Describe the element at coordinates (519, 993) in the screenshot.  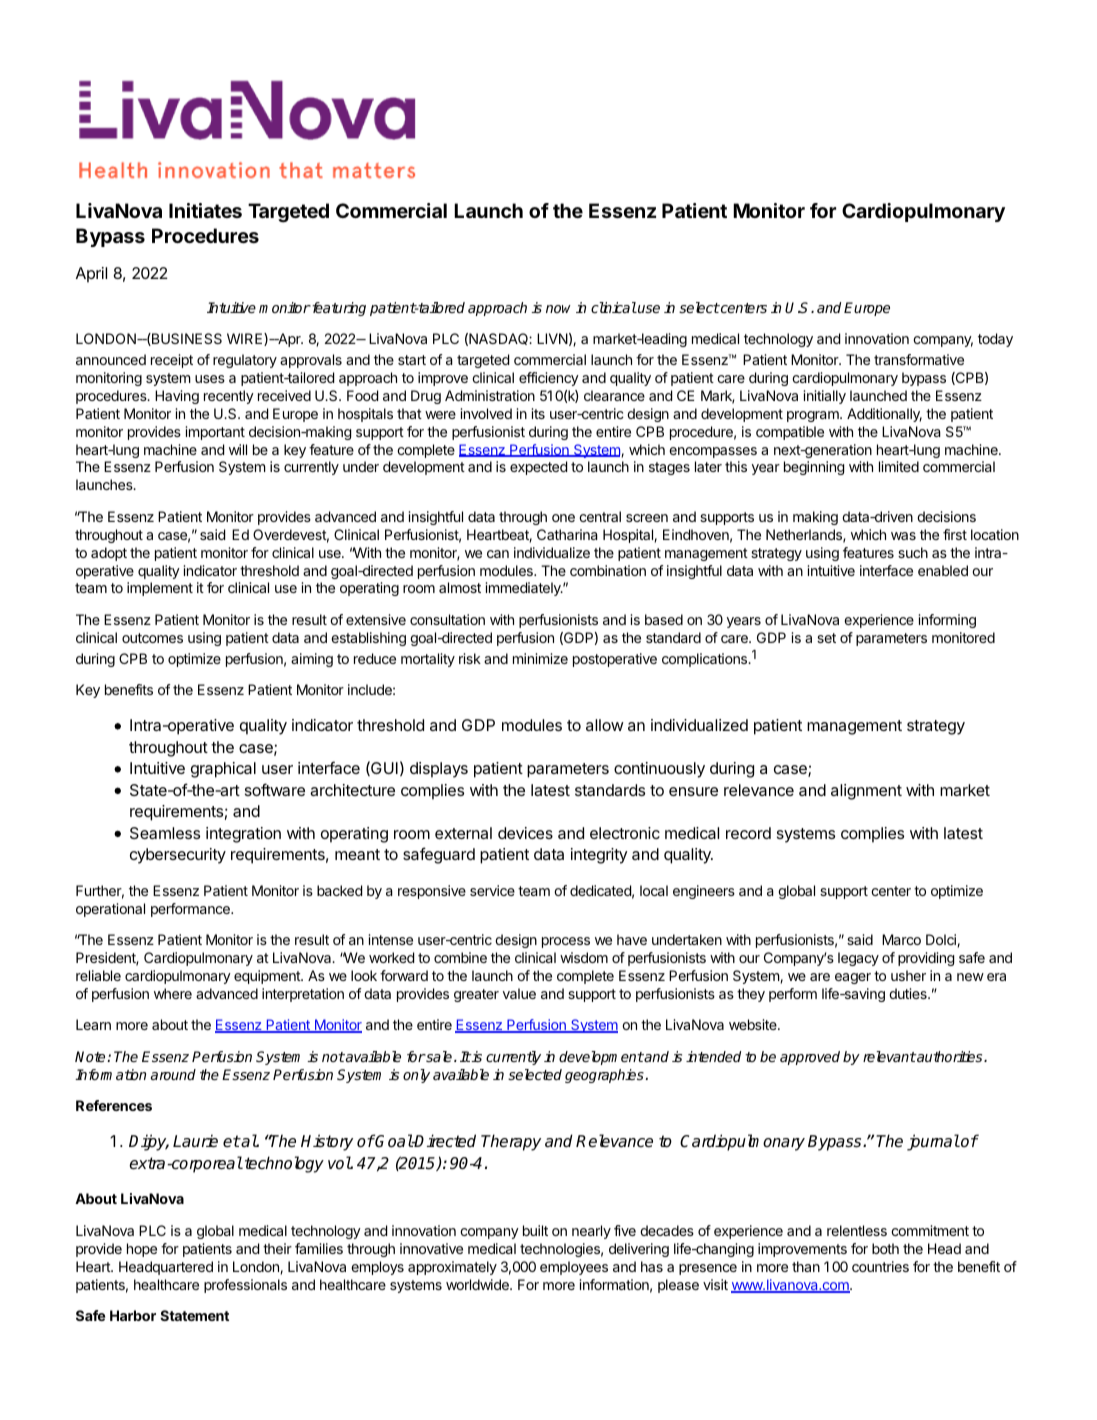
I see `value` at that location.
